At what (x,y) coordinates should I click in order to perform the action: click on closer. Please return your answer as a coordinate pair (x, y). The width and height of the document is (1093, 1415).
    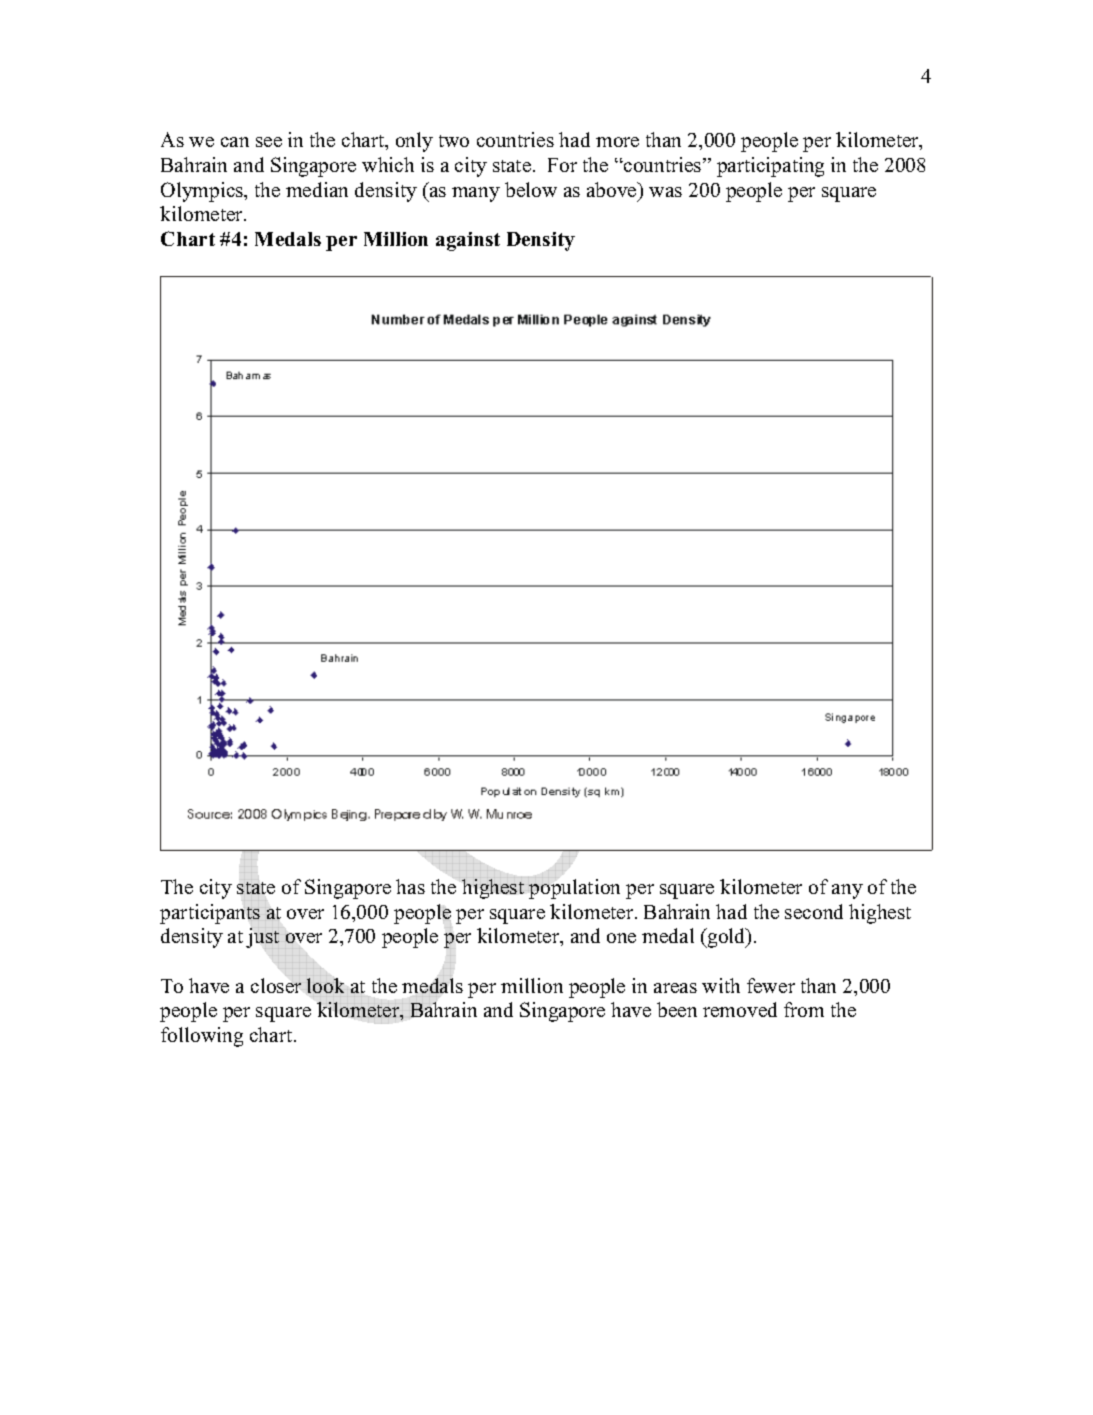
    Looking at the image, I should click on (276, 985).
